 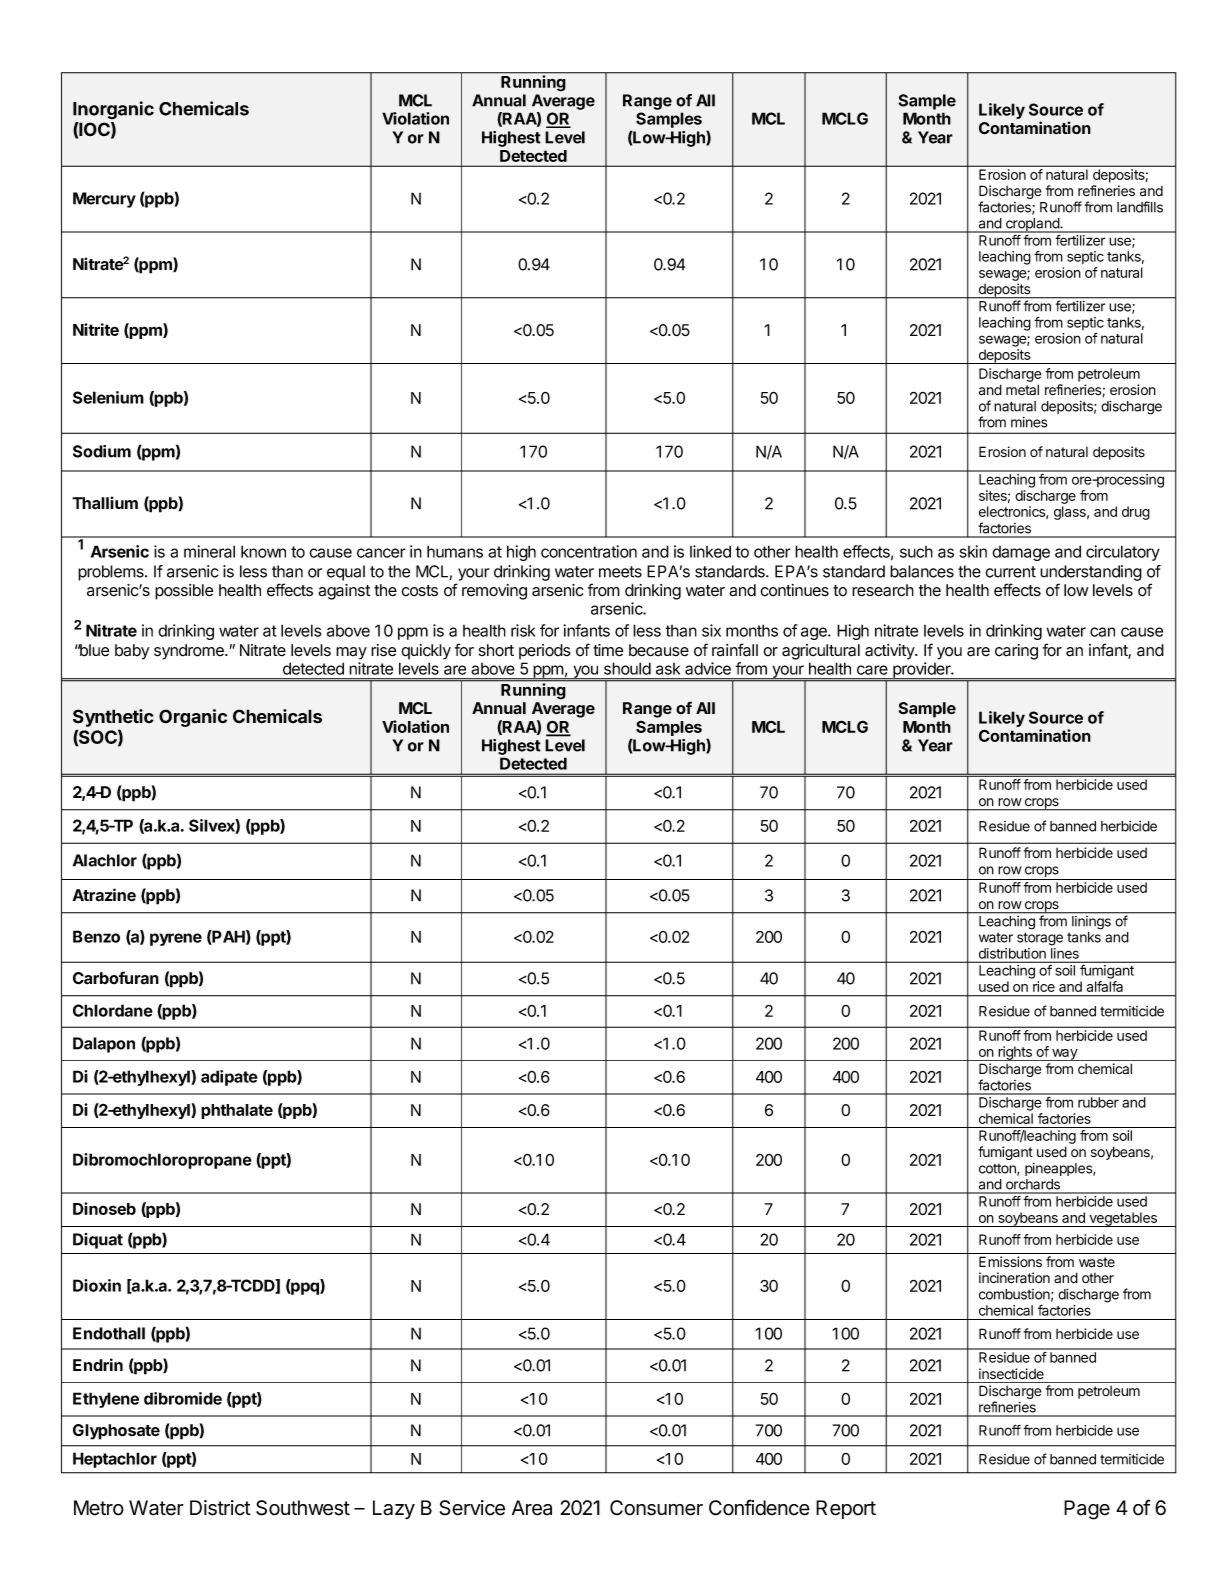 What do you see at coordinates (1140, 207) in the page?
I see `landfills` at bounding box center [1140, 207].
